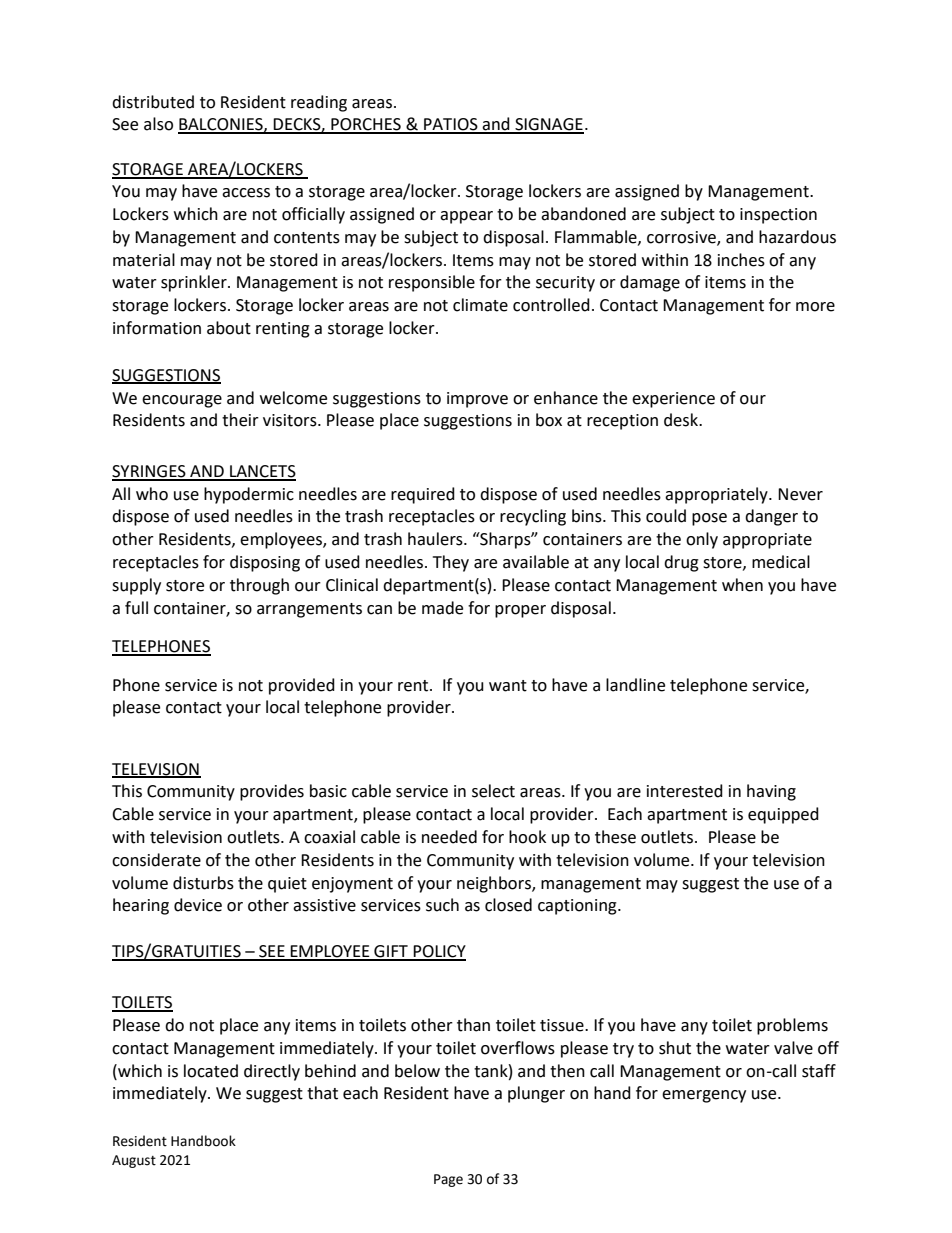 This image has width=952, height=1233. I want to click on more, so click(815, 307).
